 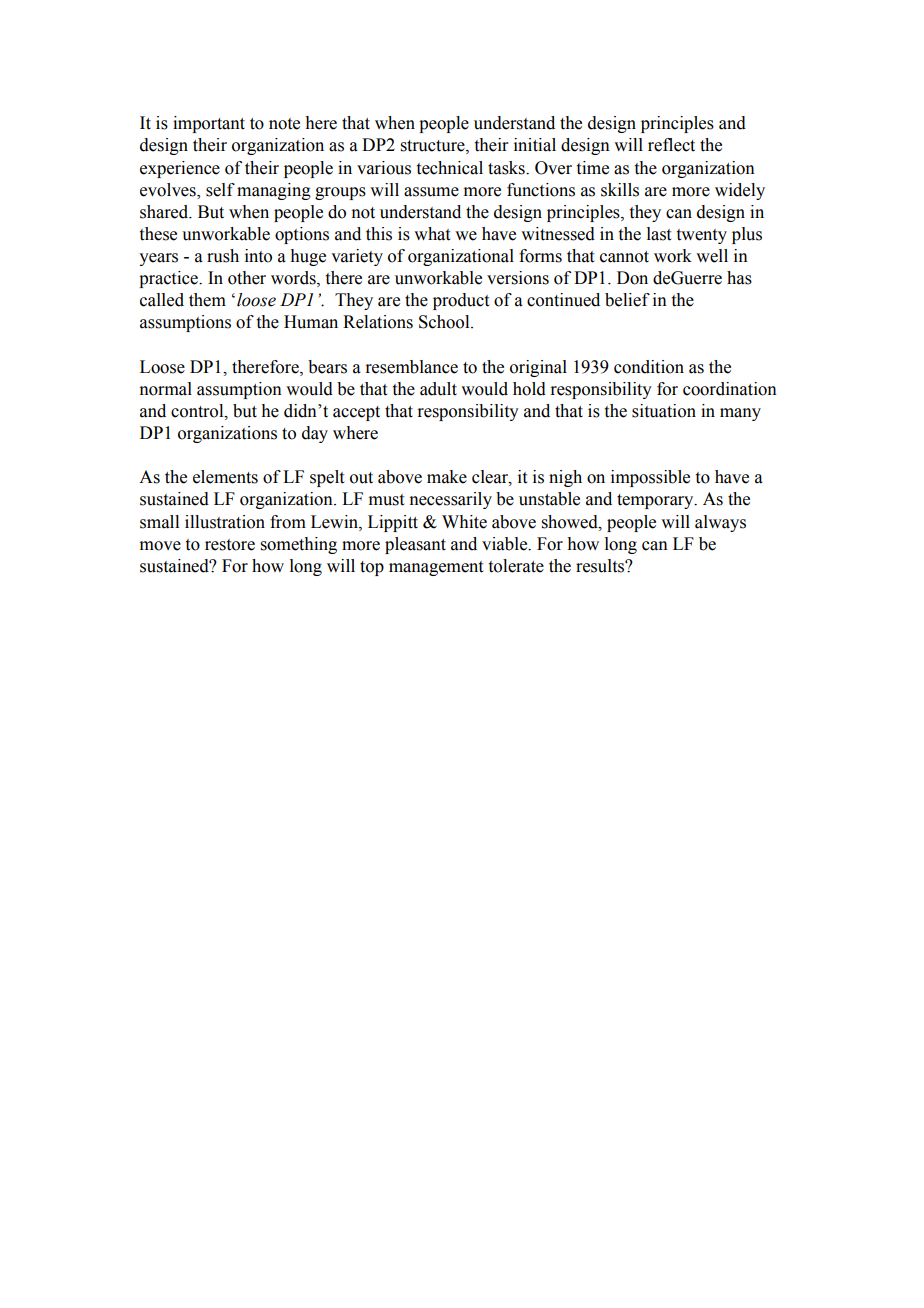 I want to click on reflect, so click(x=671, y=145).
